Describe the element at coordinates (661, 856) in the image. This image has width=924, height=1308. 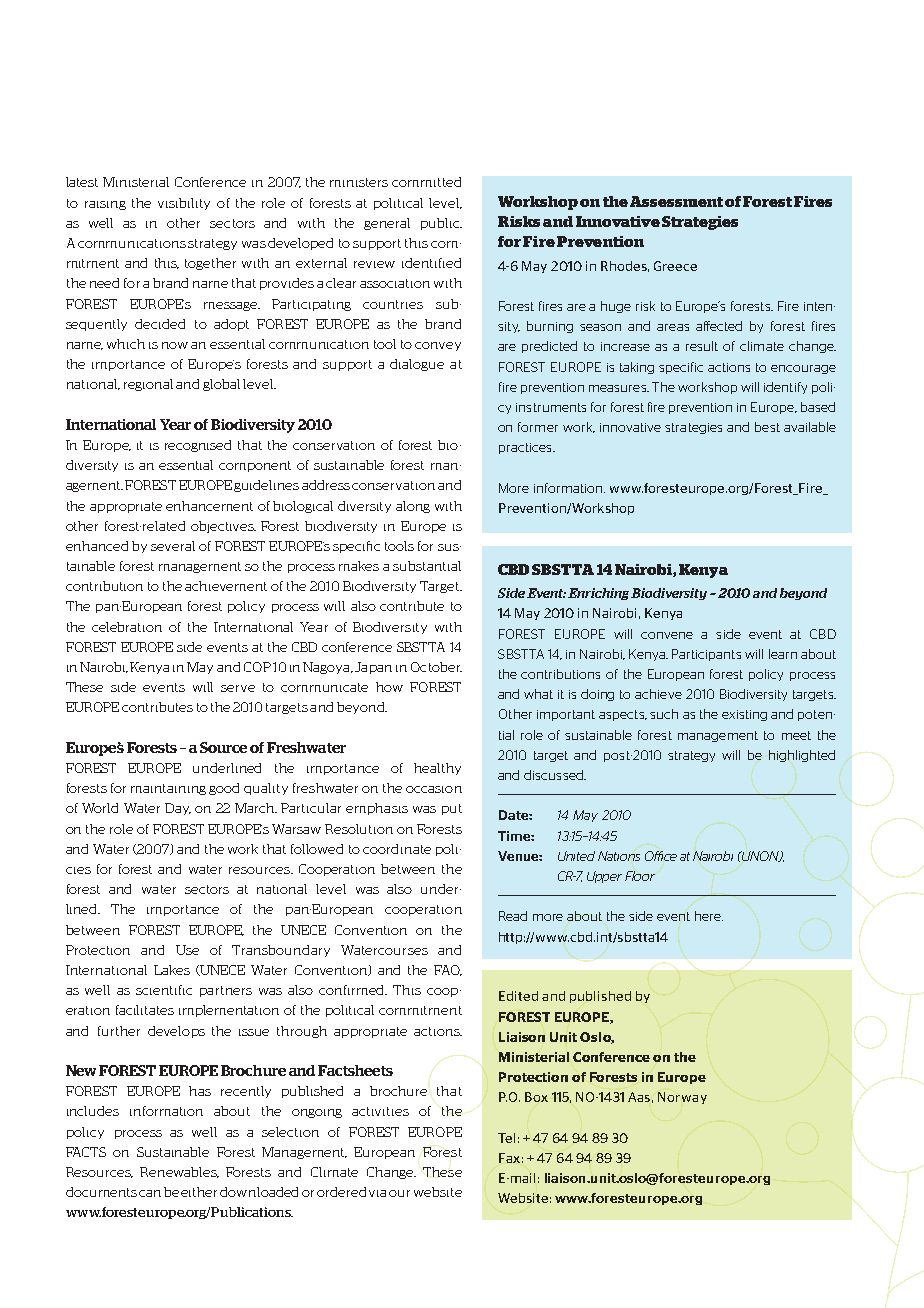
I see `Office` at that location.
